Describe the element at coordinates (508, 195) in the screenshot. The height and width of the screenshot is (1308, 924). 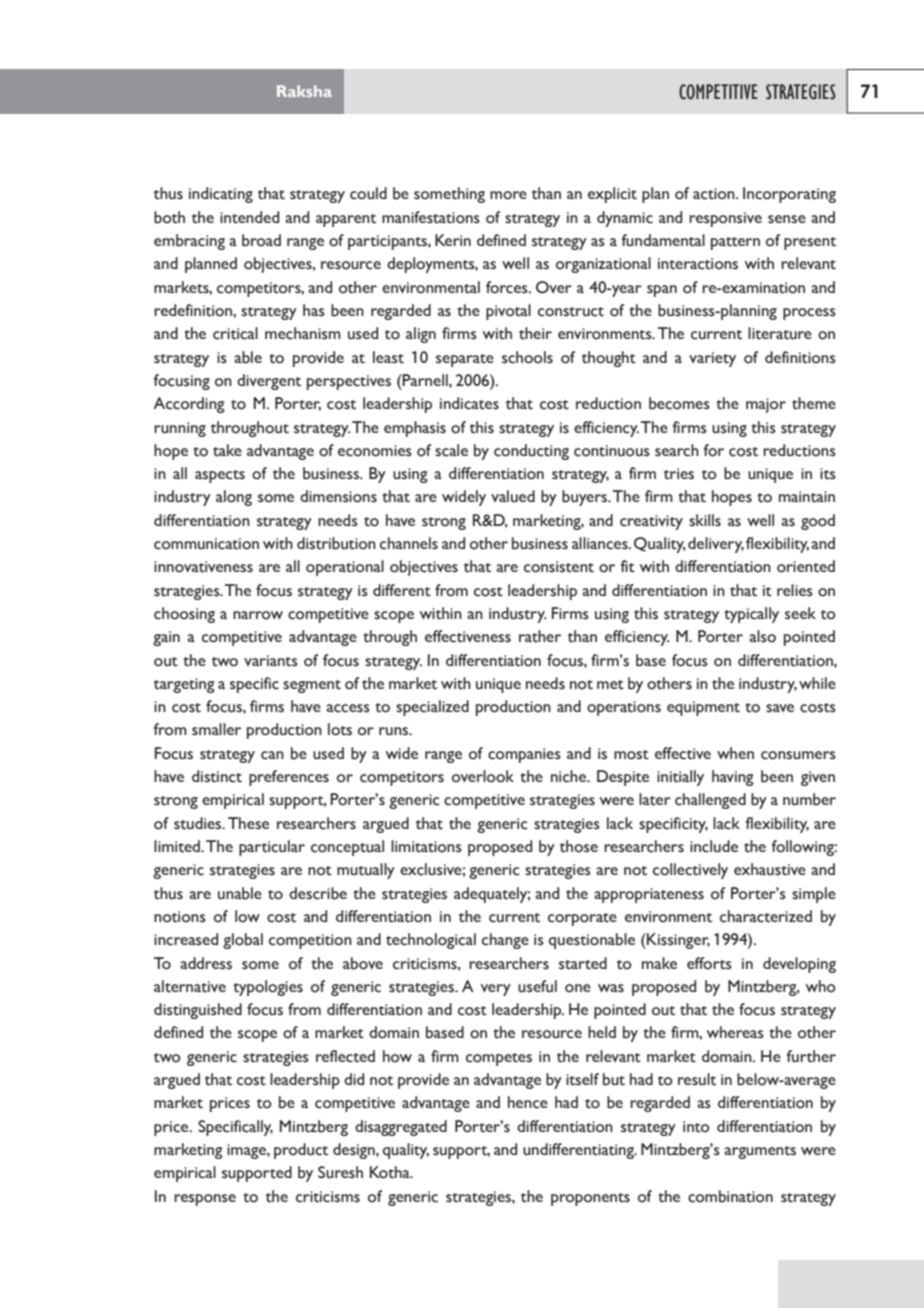
I see `more` at that location.
